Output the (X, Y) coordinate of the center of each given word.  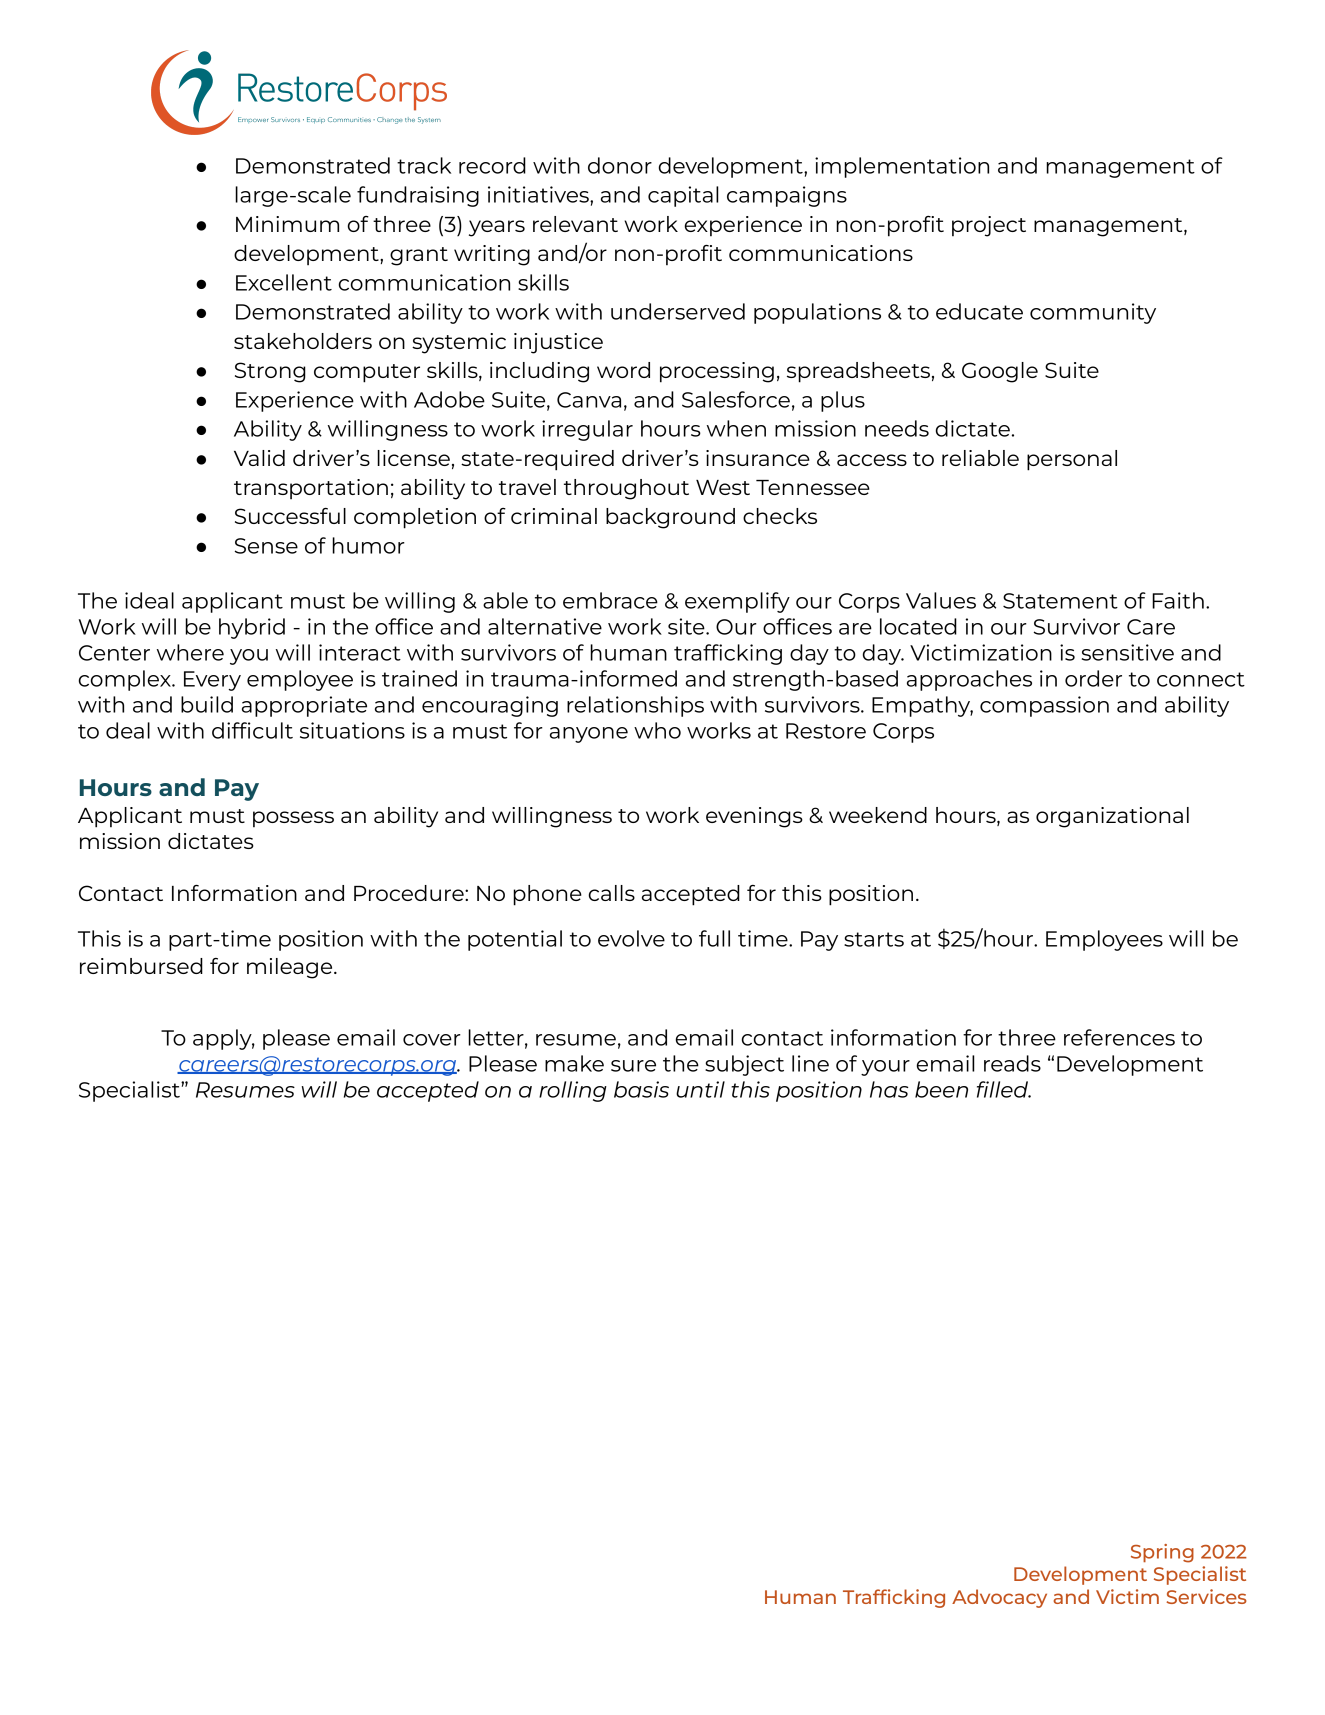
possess (293, 819)
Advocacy (999, 1598)
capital (683, 196)
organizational (1112, 817)
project (989, 226)
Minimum (287, 224)
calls (612, 893)
